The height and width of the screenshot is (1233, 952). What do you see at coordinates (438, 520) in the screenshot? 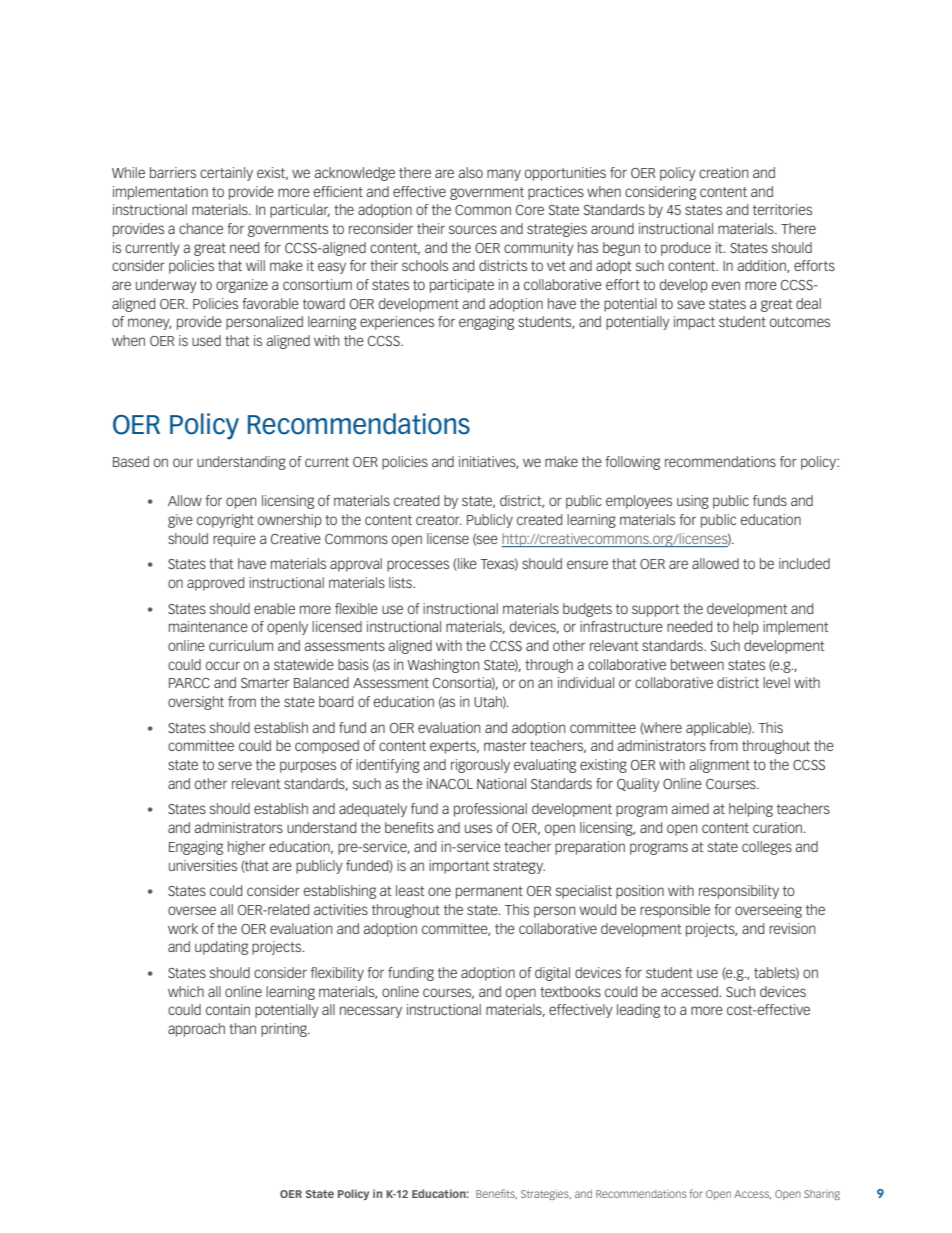
I see `creator` at bounding box center [438, 520].
